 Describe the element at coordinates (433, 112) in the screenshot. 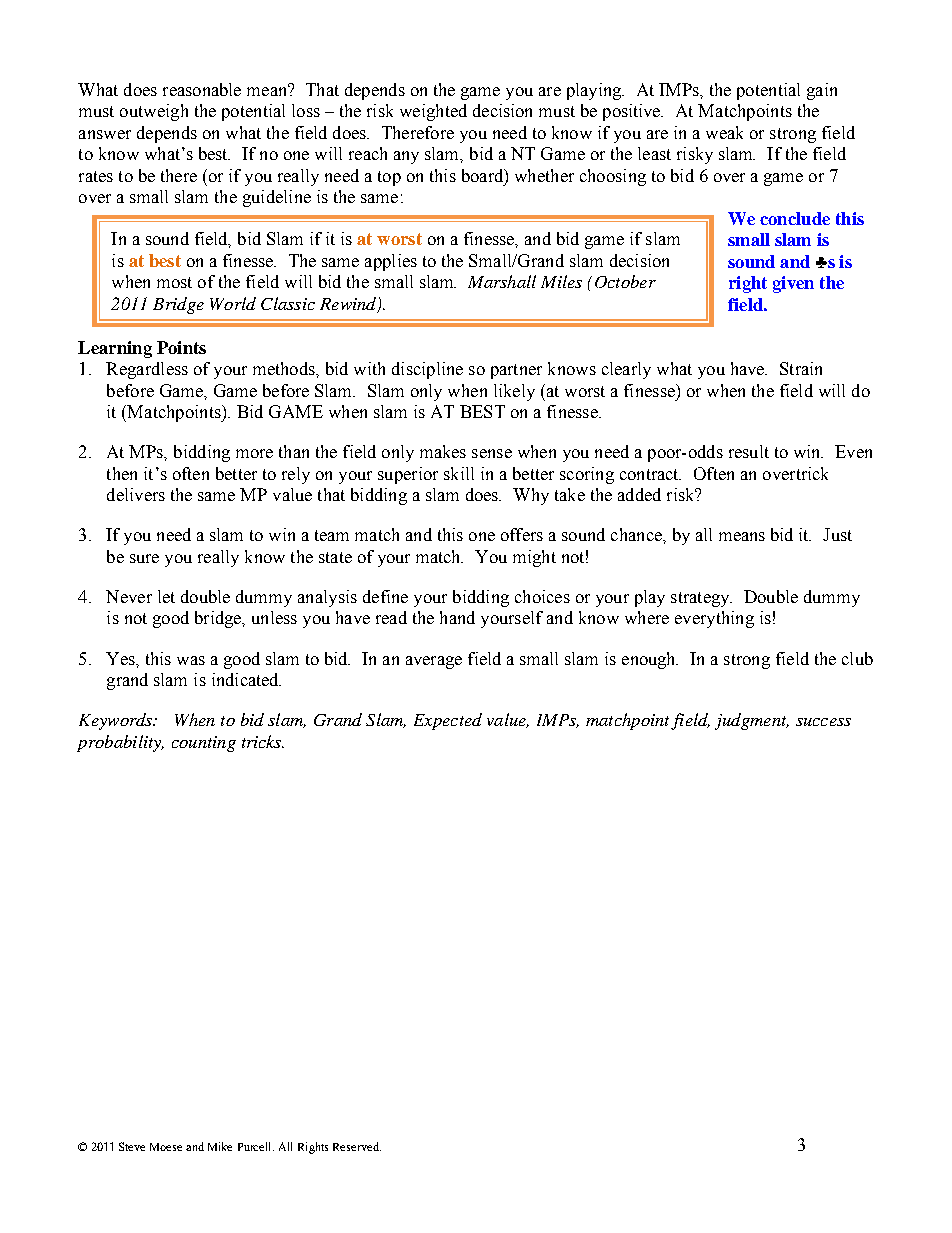

I see `weighted` at that location.
